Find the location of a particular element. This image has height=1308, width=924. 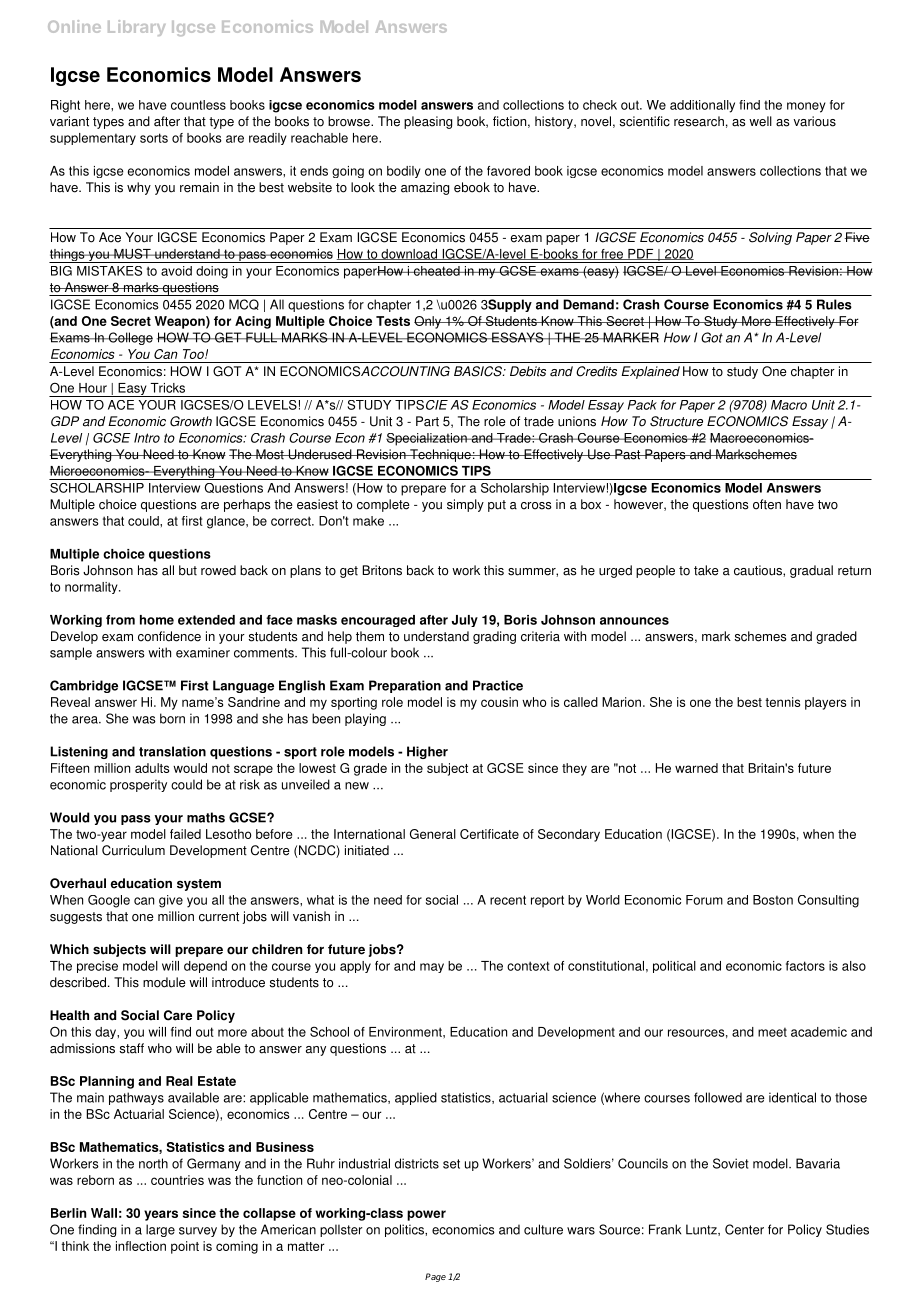

General is located at coordinates (433, 834).
